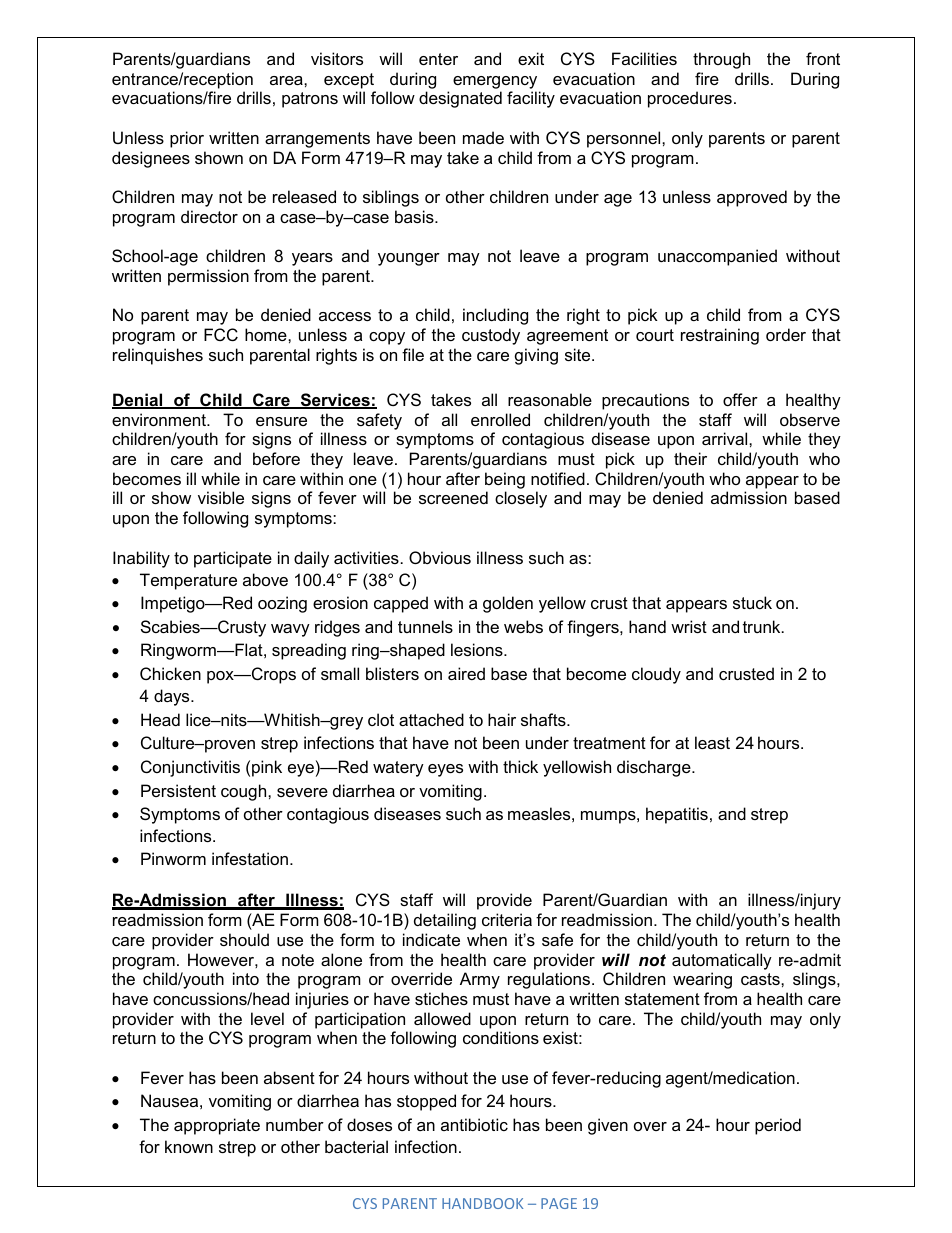  Describe the element at coordinates (507, 919) in the image. I see `criteria` at that location.
